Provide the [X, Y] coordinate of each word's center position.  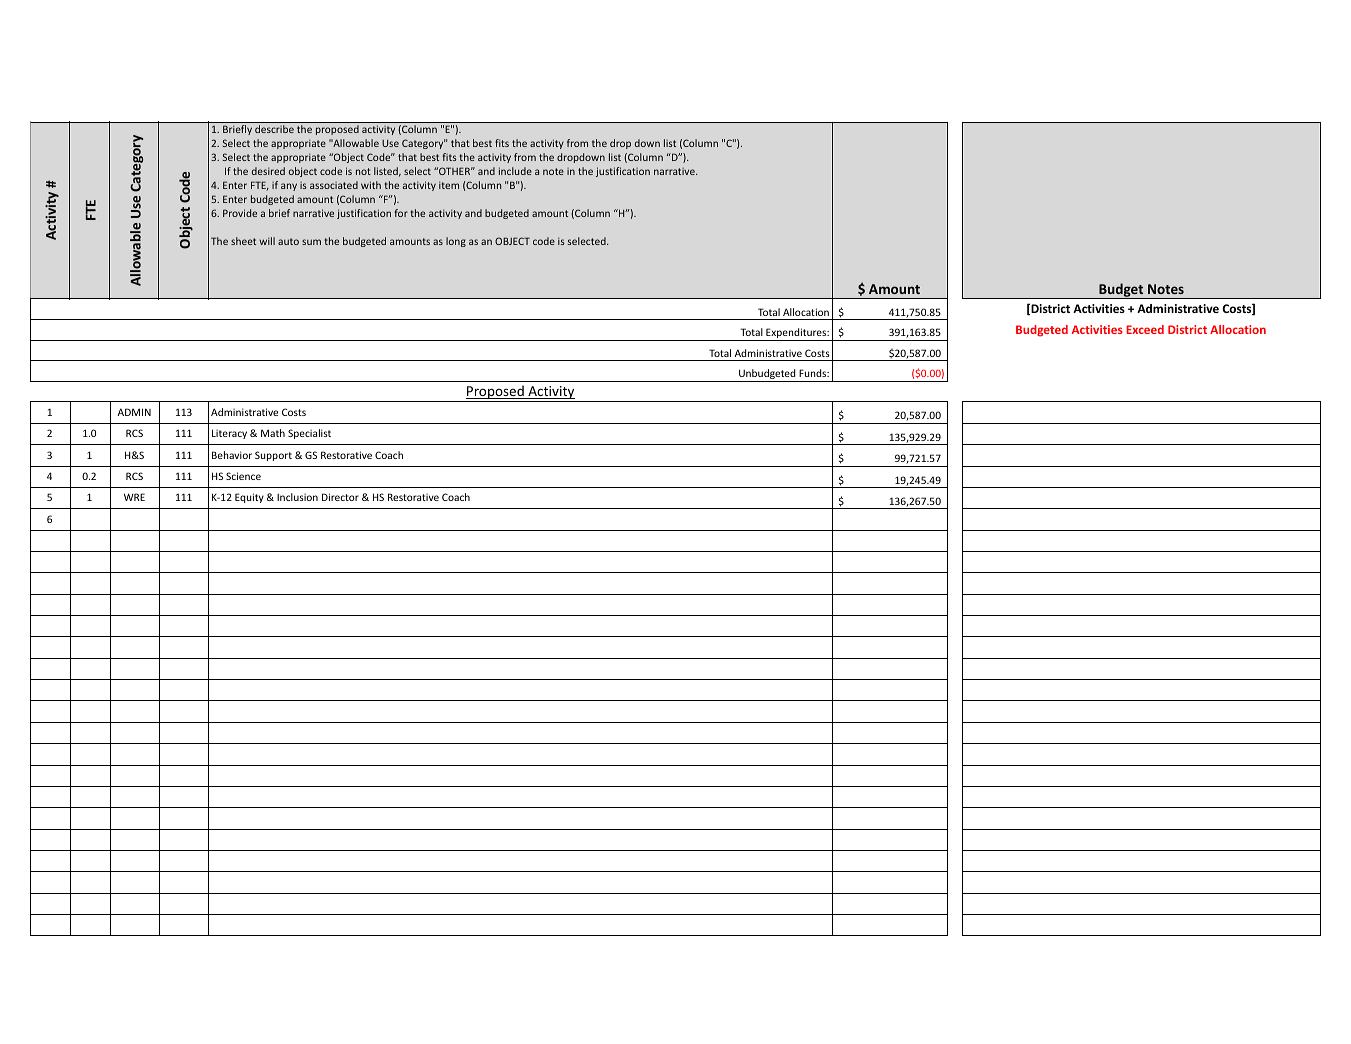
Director [340, 497]
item [449, 185]
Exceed [1145, 329]
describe [274, 129]
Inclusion [297, 497]
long [456, 242]
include [515, 171]
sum [311, 242]
